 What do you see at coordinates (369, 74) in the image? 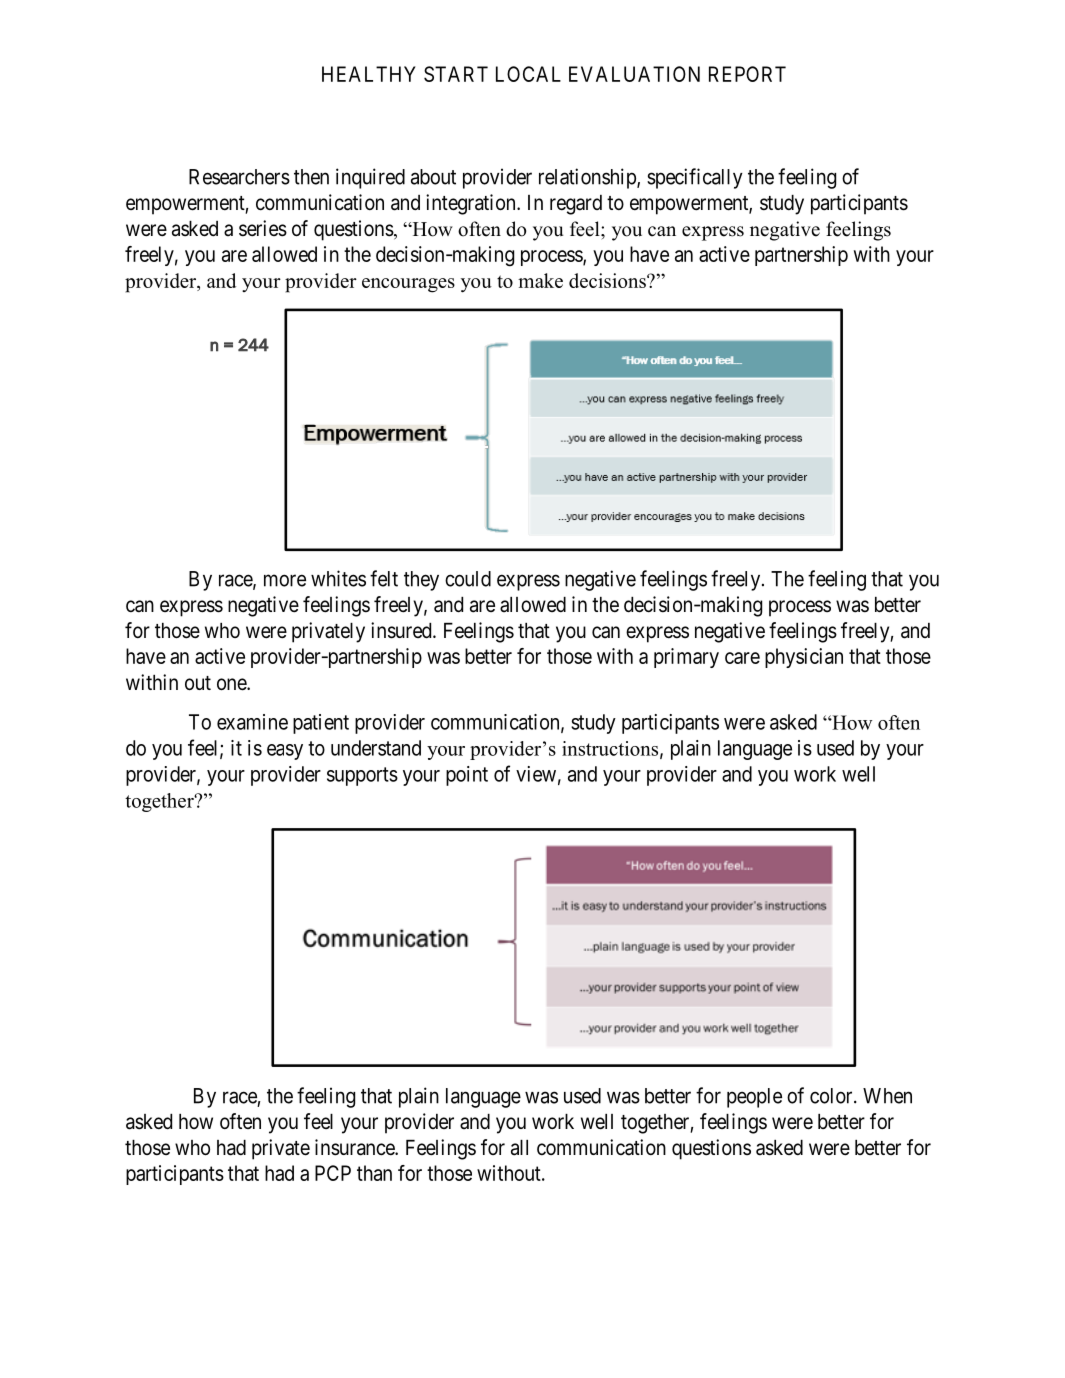
I see `HEALTHY` at bounding box center [369, 74].
